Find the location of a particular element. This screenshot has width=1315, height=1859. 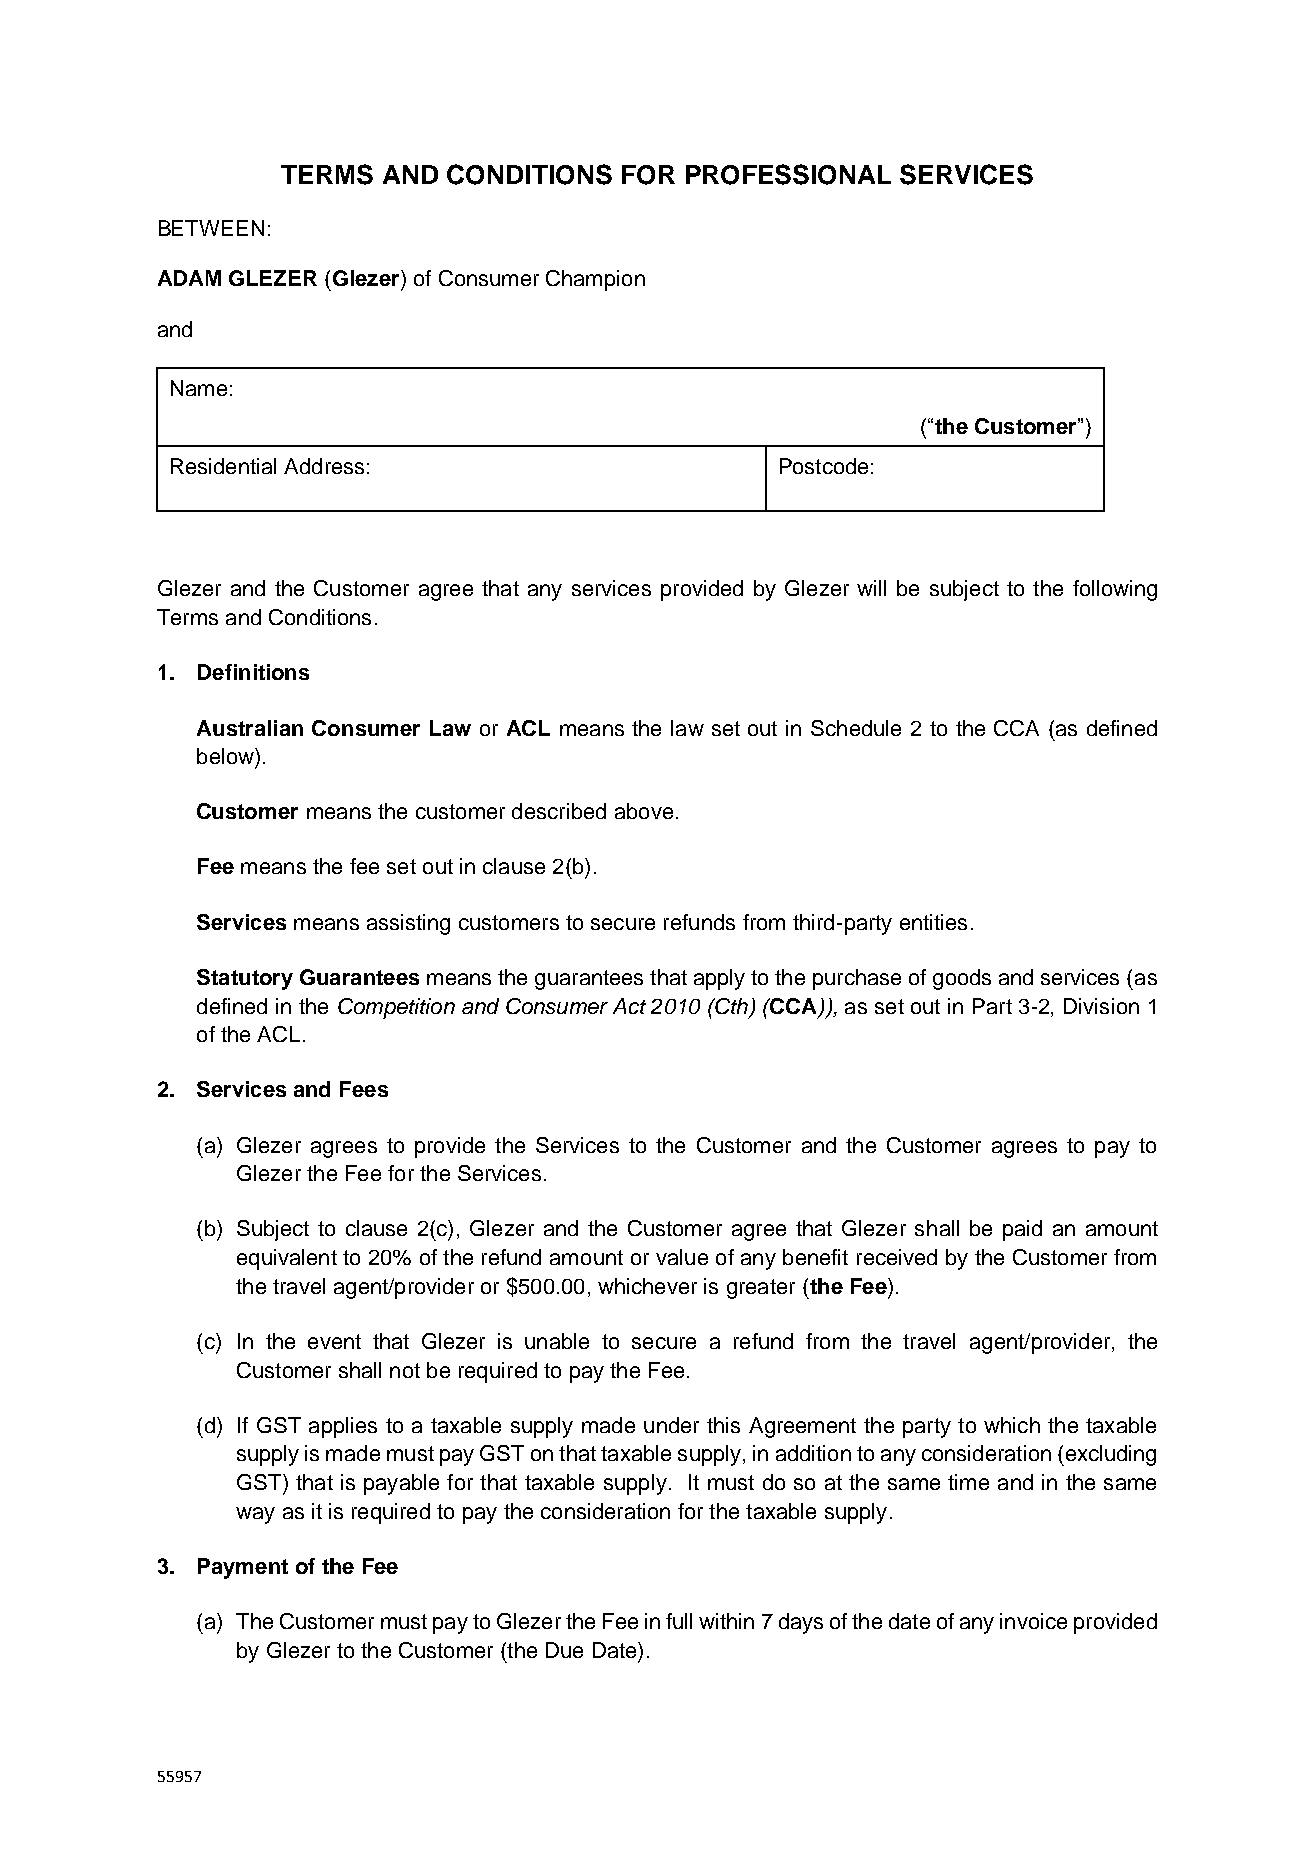

Champion is located at coordinates (595, 280).
